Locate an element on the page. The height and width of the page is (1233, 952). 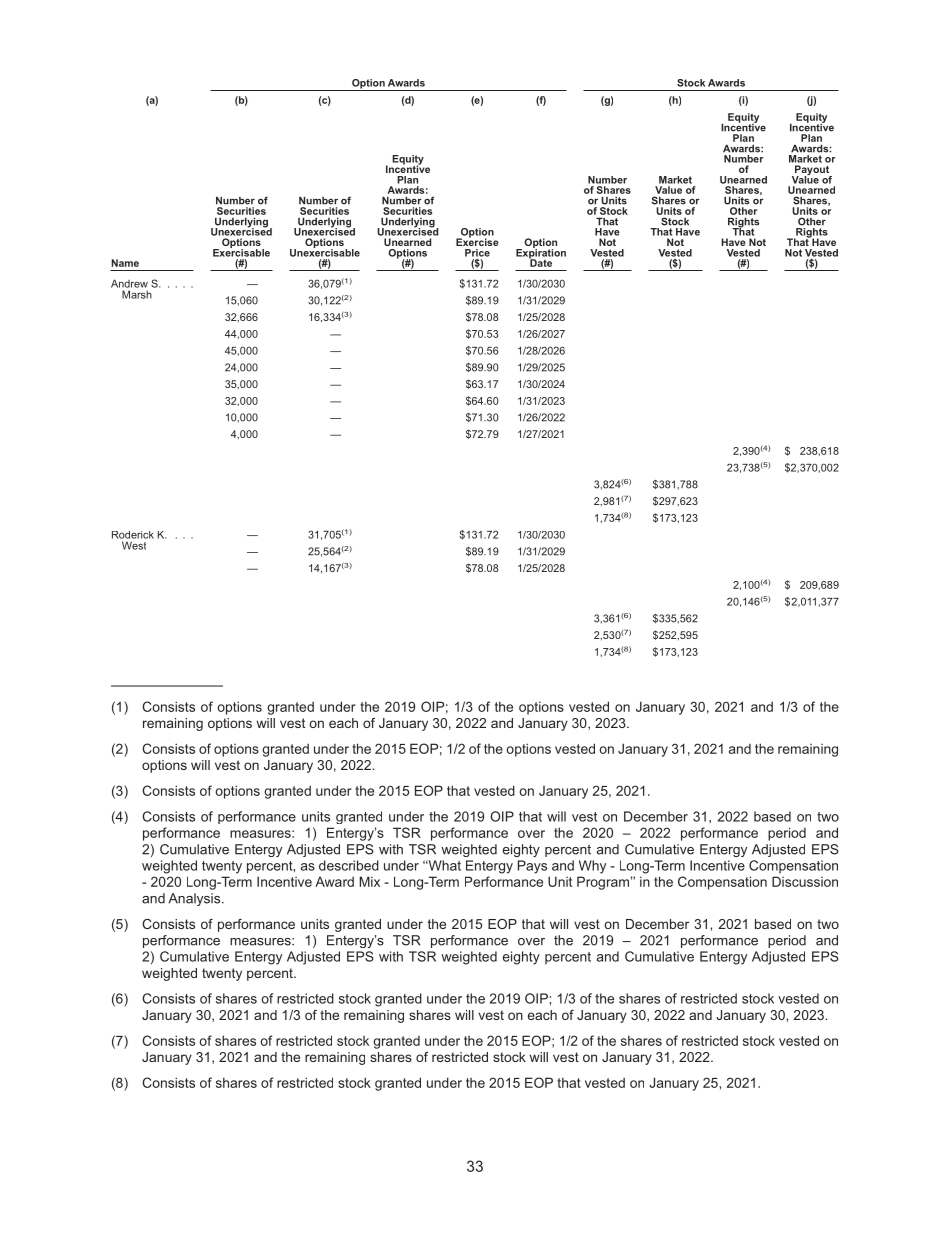
Mix is located at coordinates (369, 881).
